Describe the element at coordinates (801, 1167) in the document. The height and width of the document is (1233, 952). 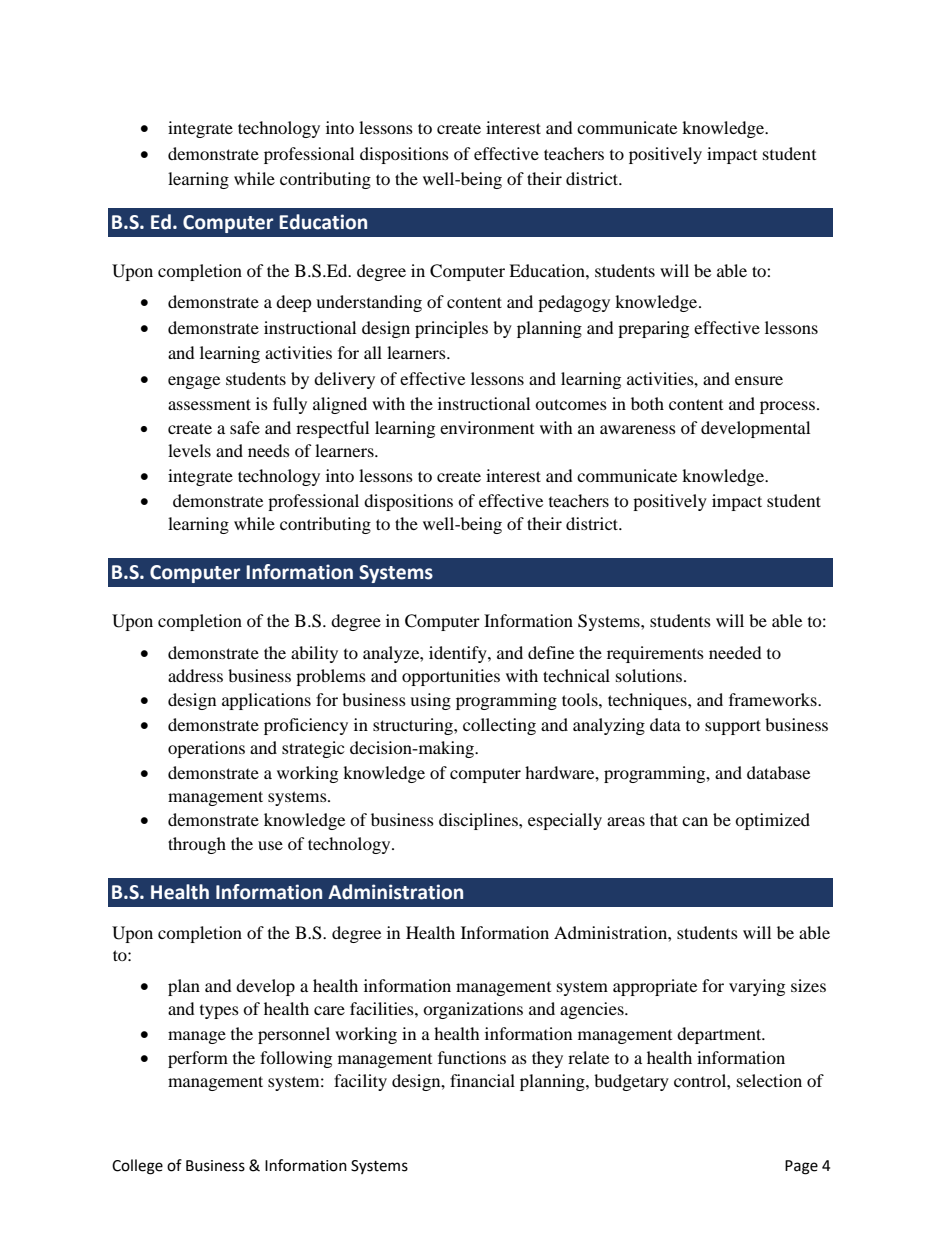
I see `Page` at that location.
